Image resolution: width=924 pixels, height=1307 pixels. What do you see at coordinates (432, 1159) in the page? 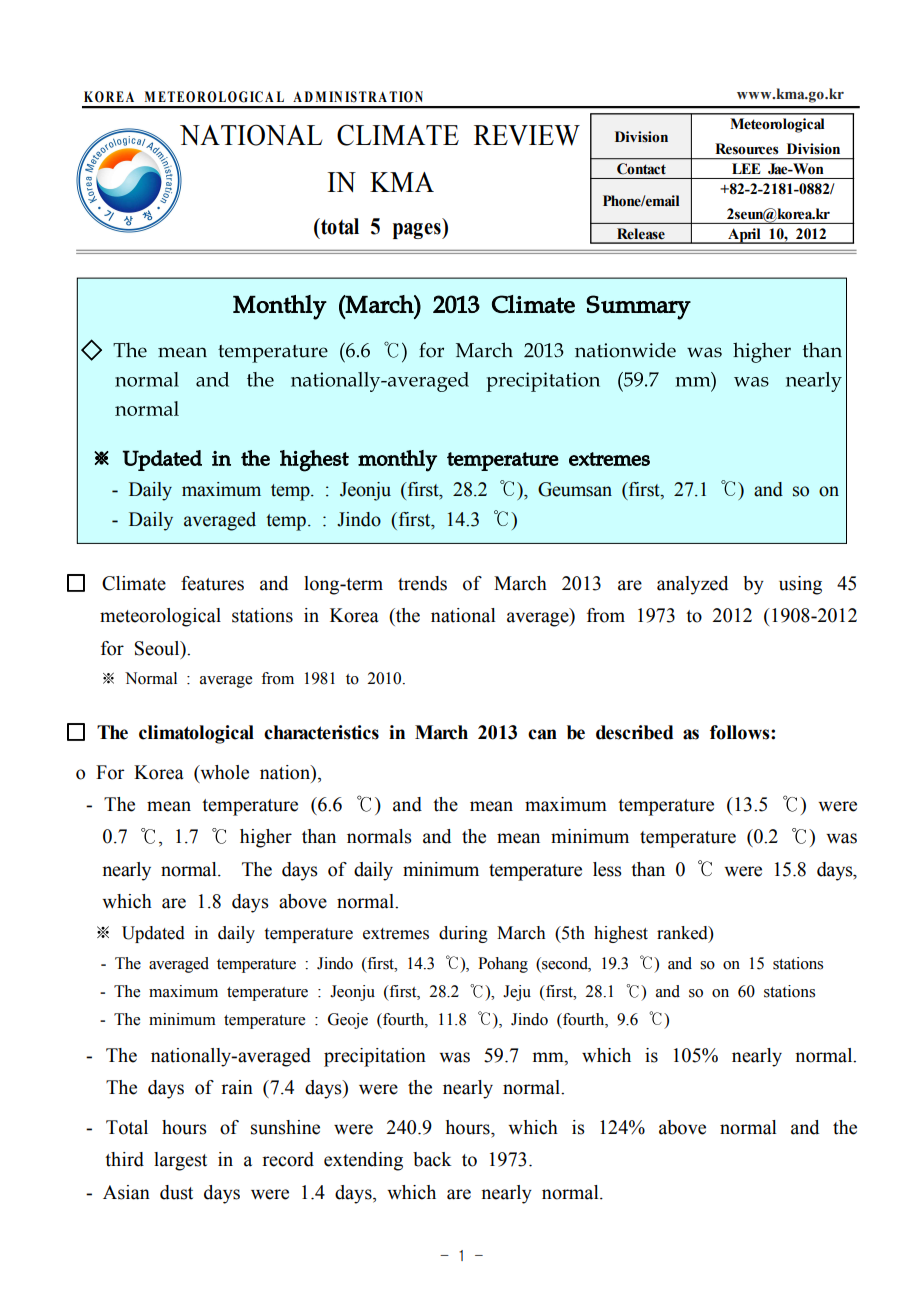
I see `back` at bounding box center [432, 1159].
